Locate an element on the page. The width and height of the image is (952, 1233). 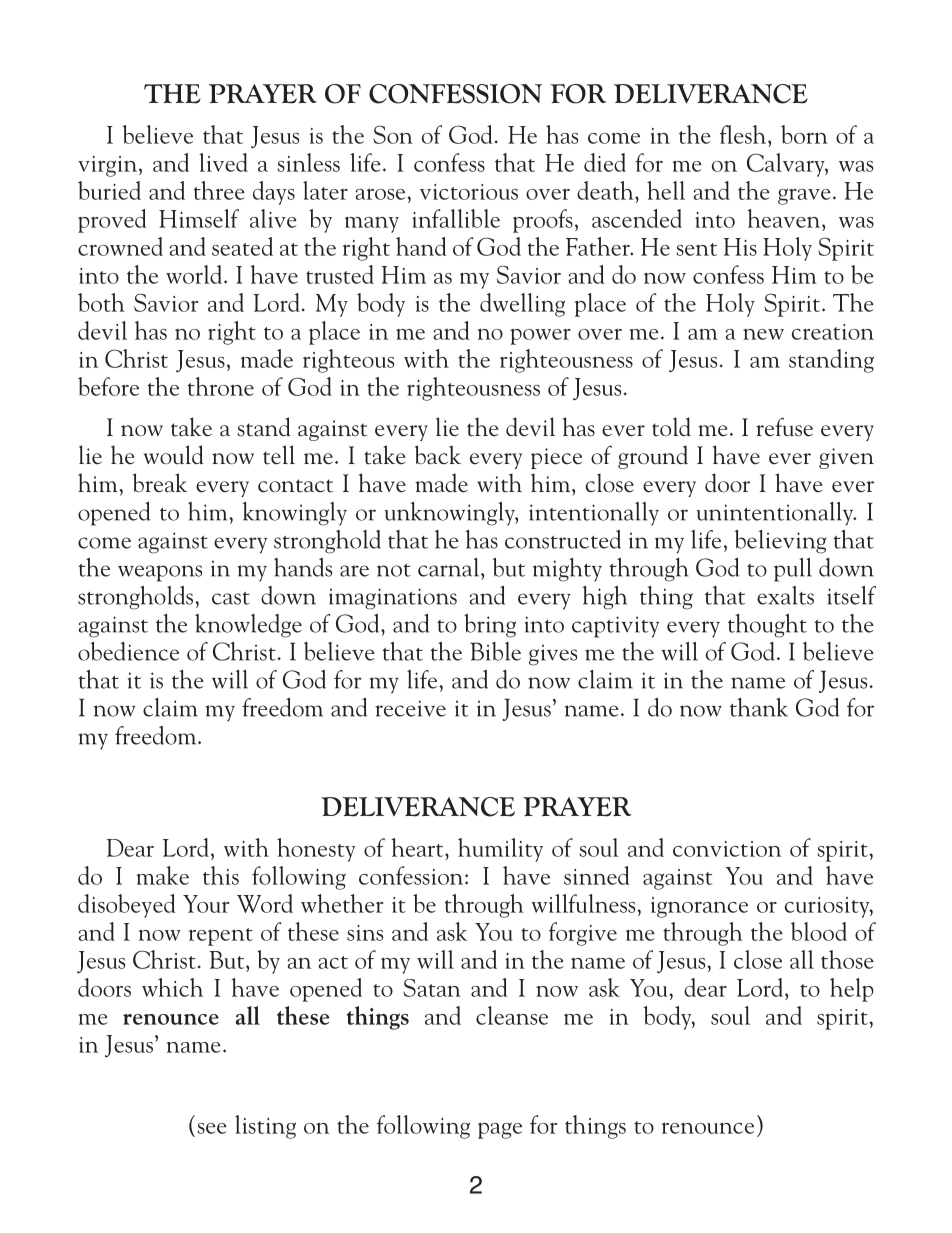
make is located at coordinates (163, 875).
